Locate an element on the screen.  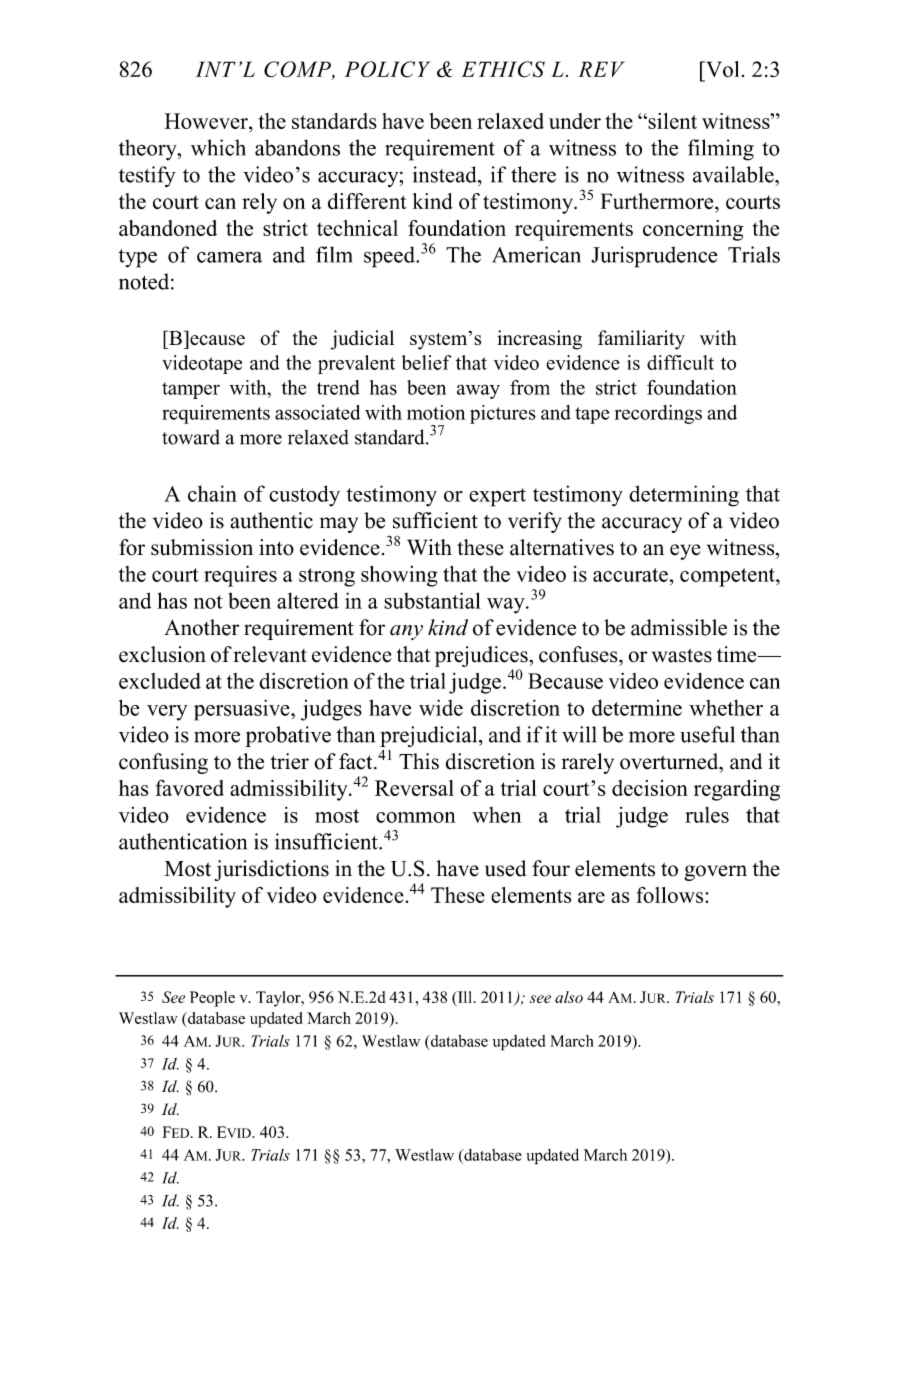
submission is located at coordinates (202, 547).
